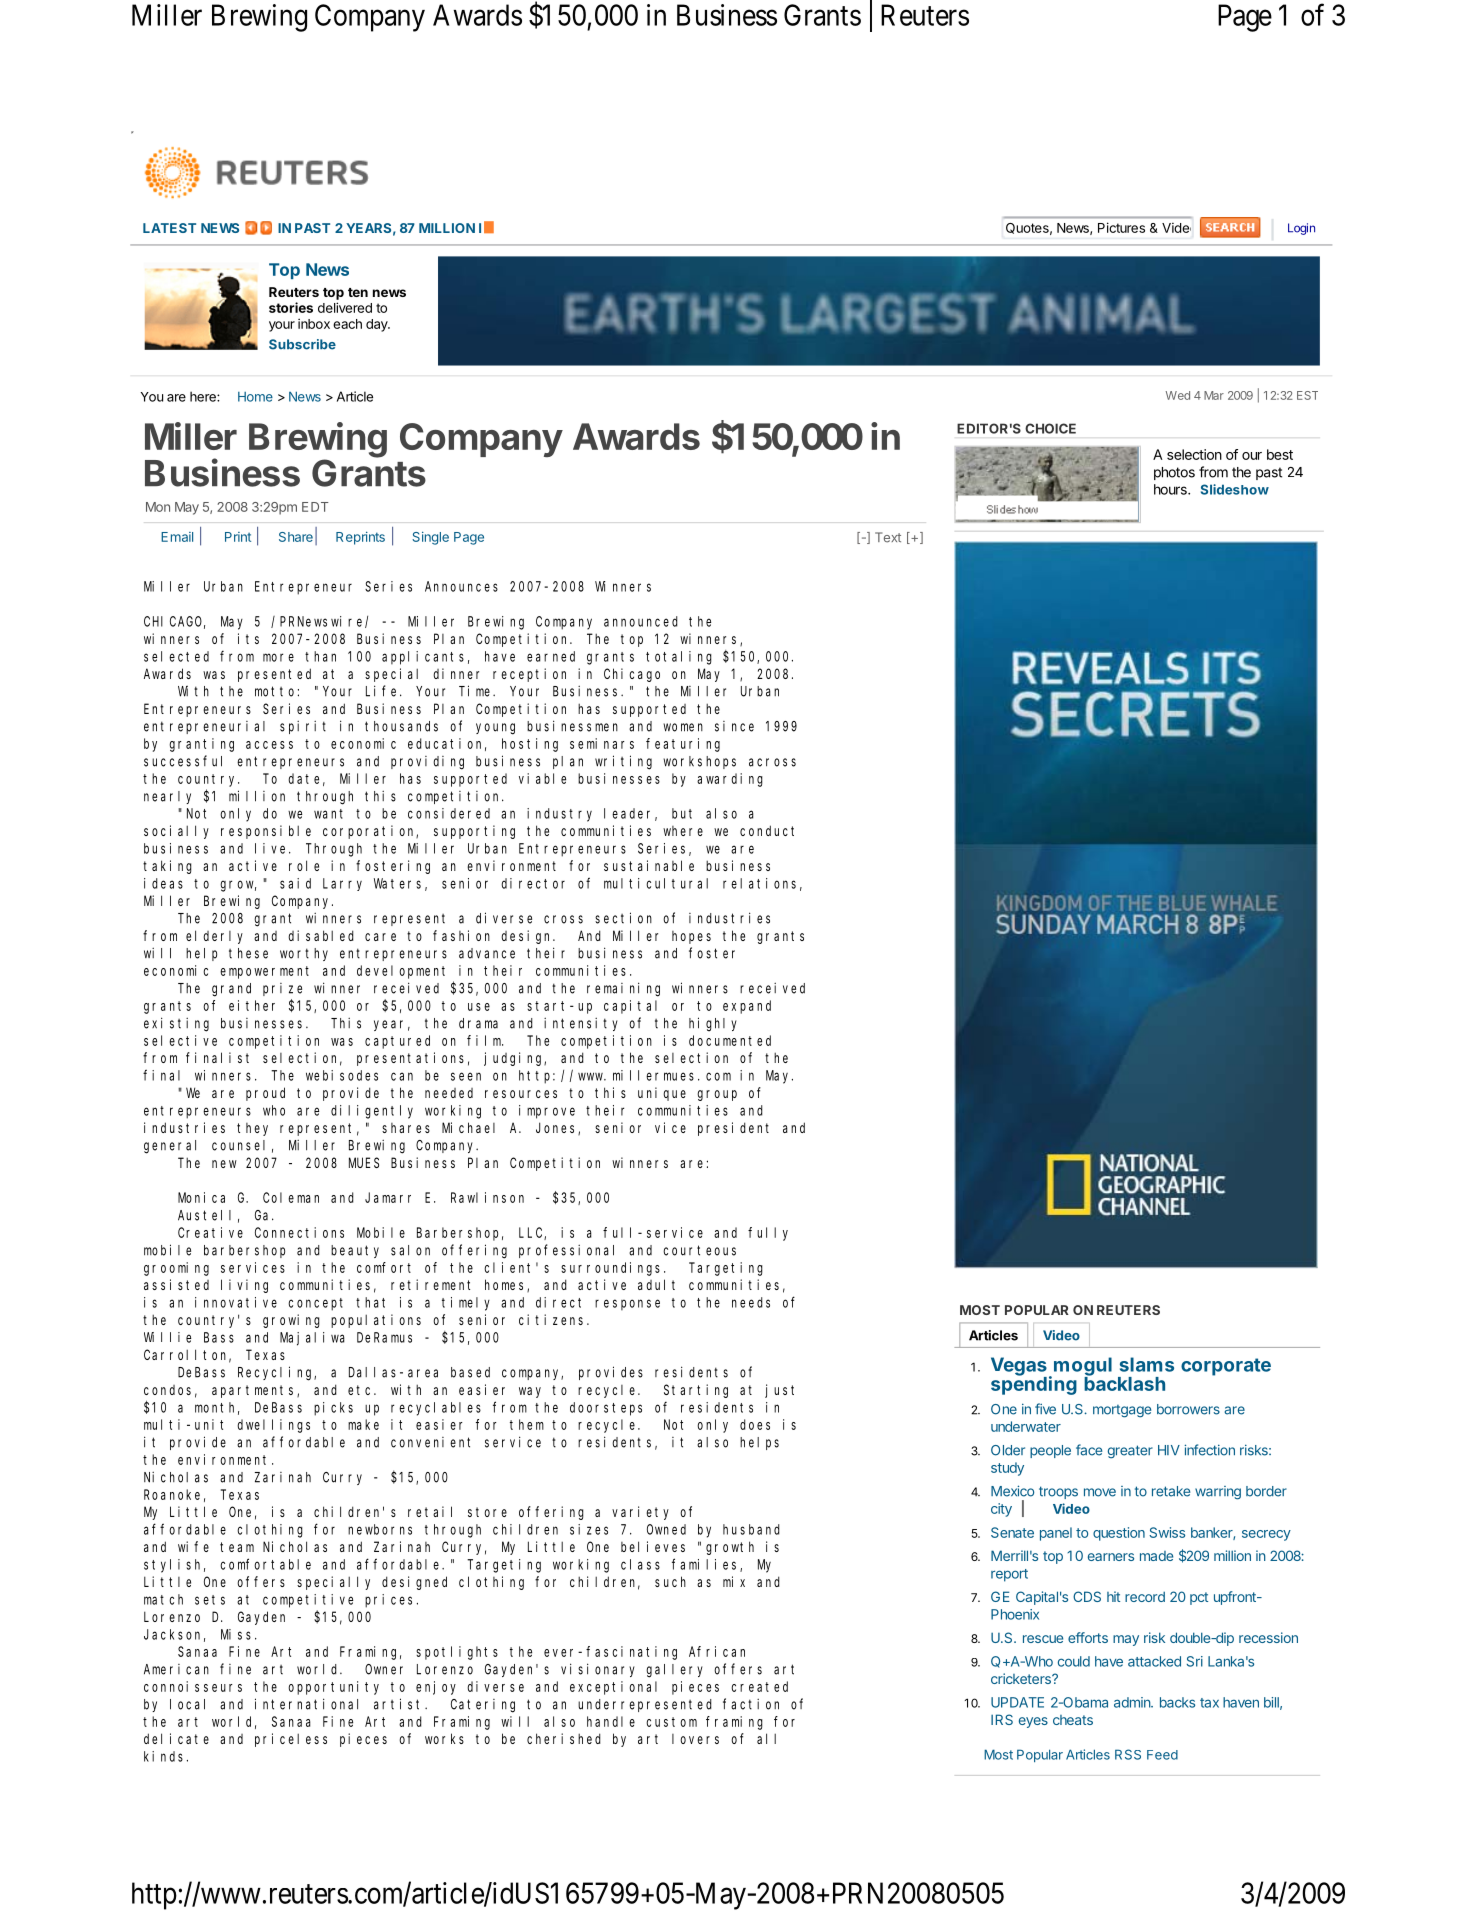  What do you see at coordinates (751, 1302) in the screenshot?
I see `needs` at bounding box center [751, 1302].
